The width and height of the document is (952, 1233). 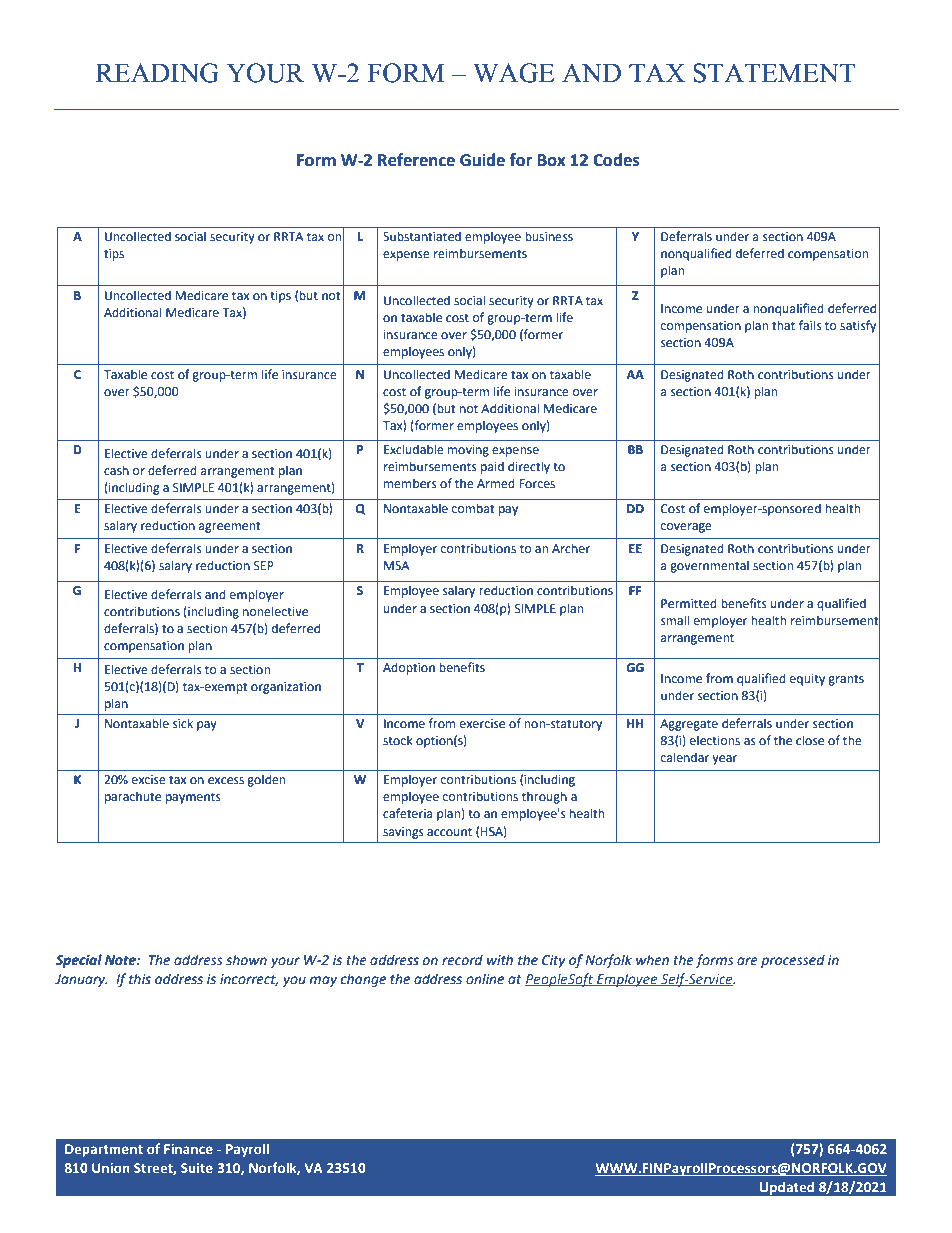 I want to click on sick, so click(x=183, y=723).
